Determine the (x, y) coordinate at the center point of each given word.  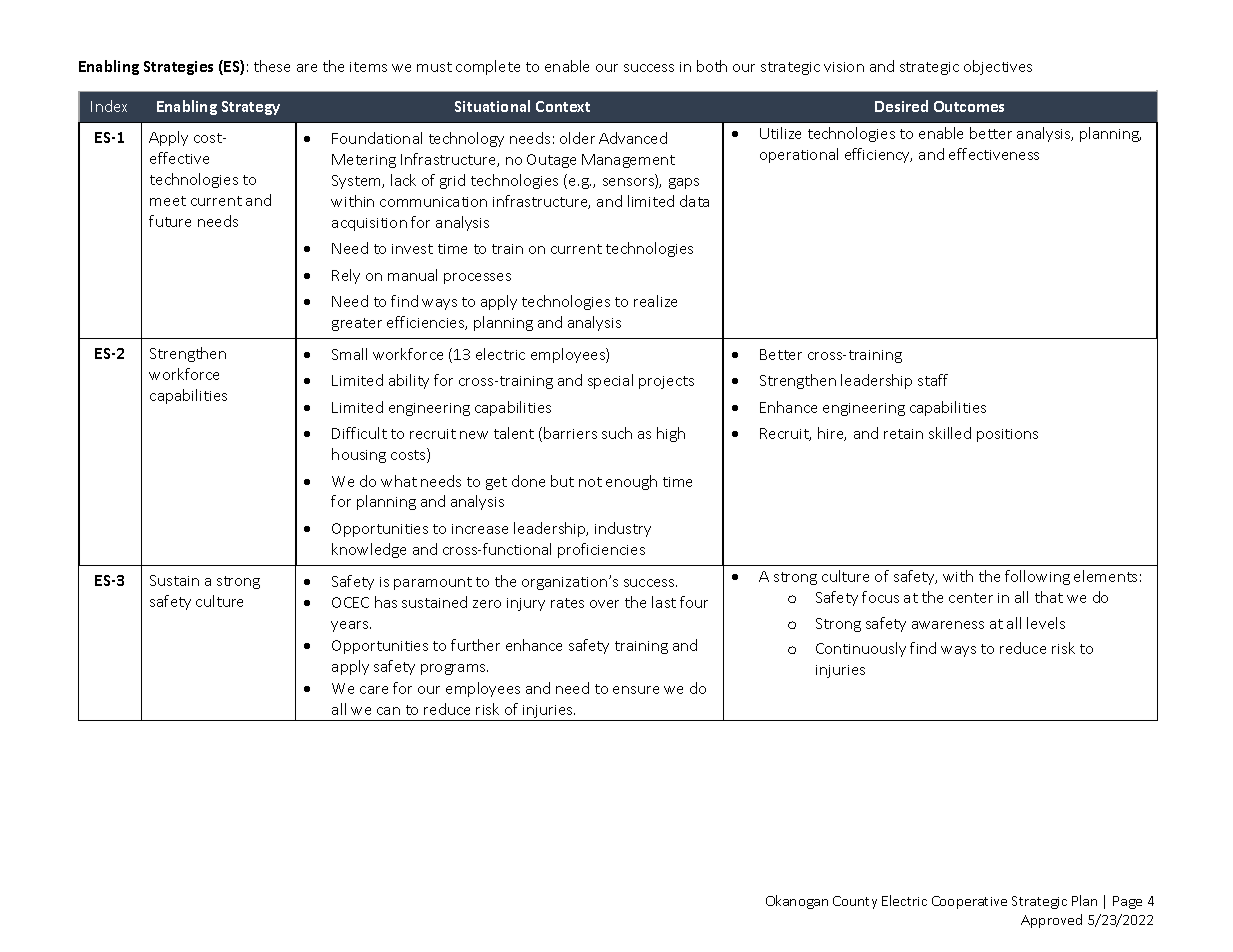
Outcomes (969, 106)
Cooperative (969, 902)
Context (563, 106)
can (388, 711)
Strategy (251, 108)
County (855, 902)
